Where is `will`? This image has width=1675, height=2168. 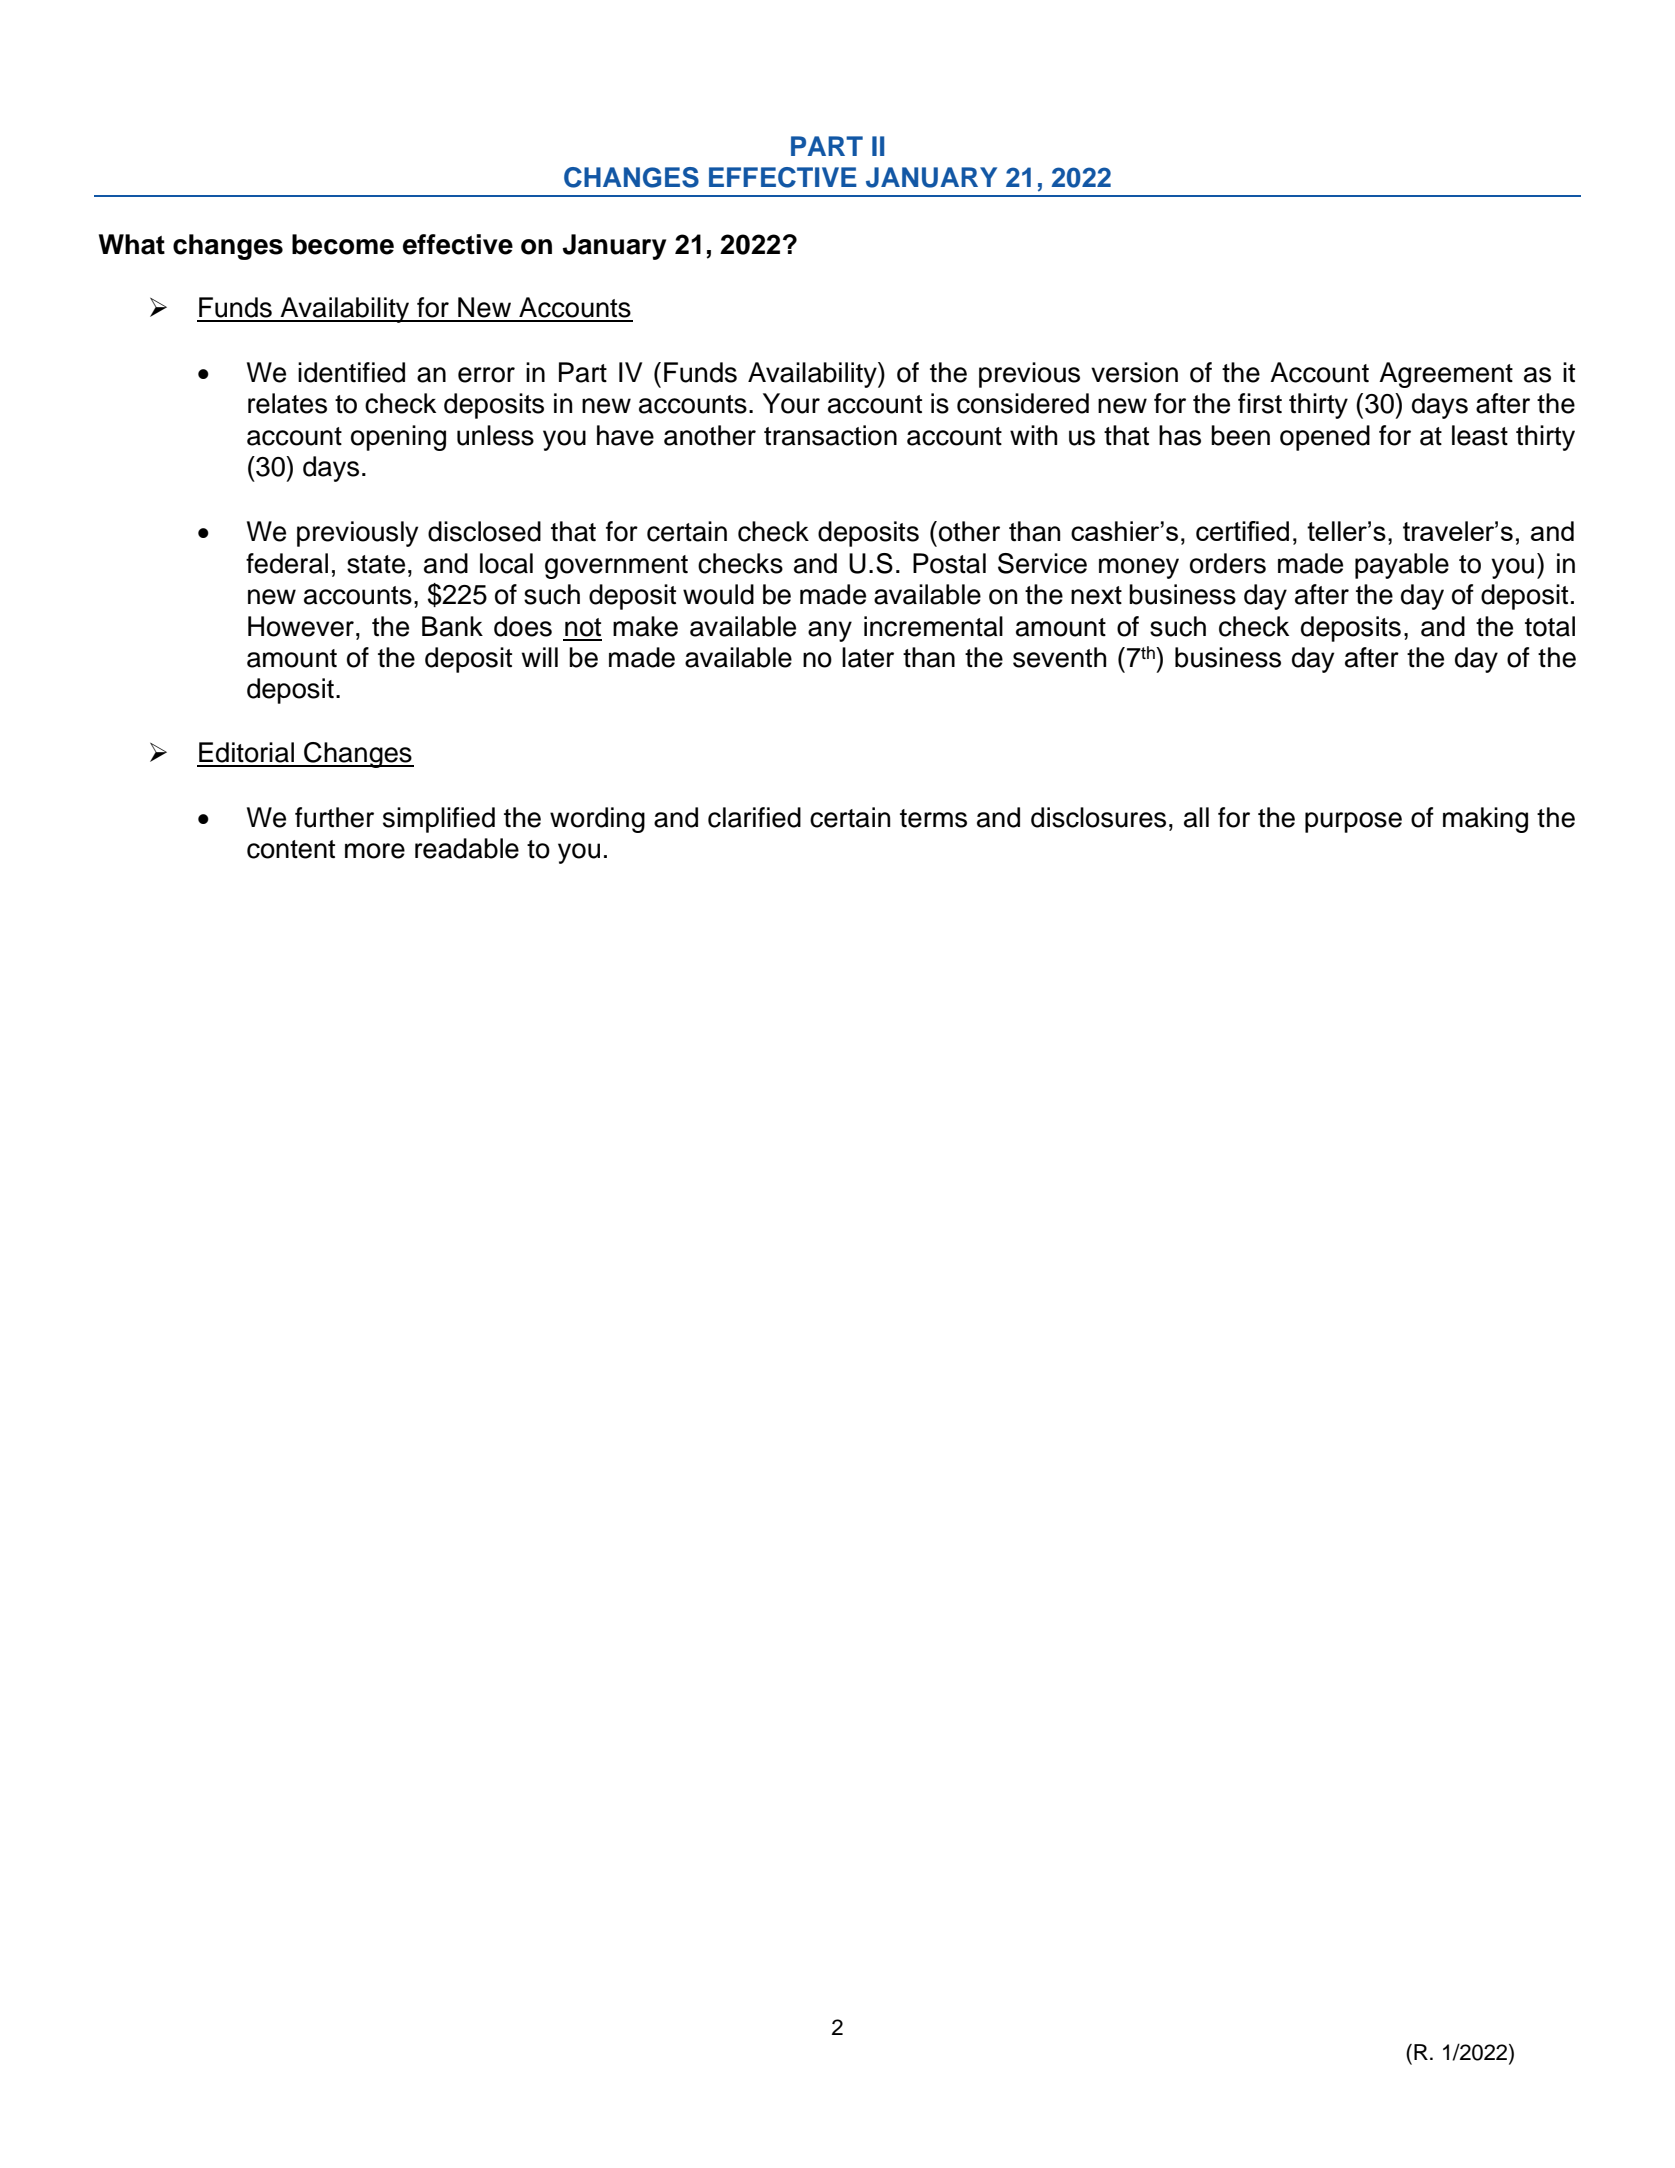 will is located at coordinates (539, 657).
